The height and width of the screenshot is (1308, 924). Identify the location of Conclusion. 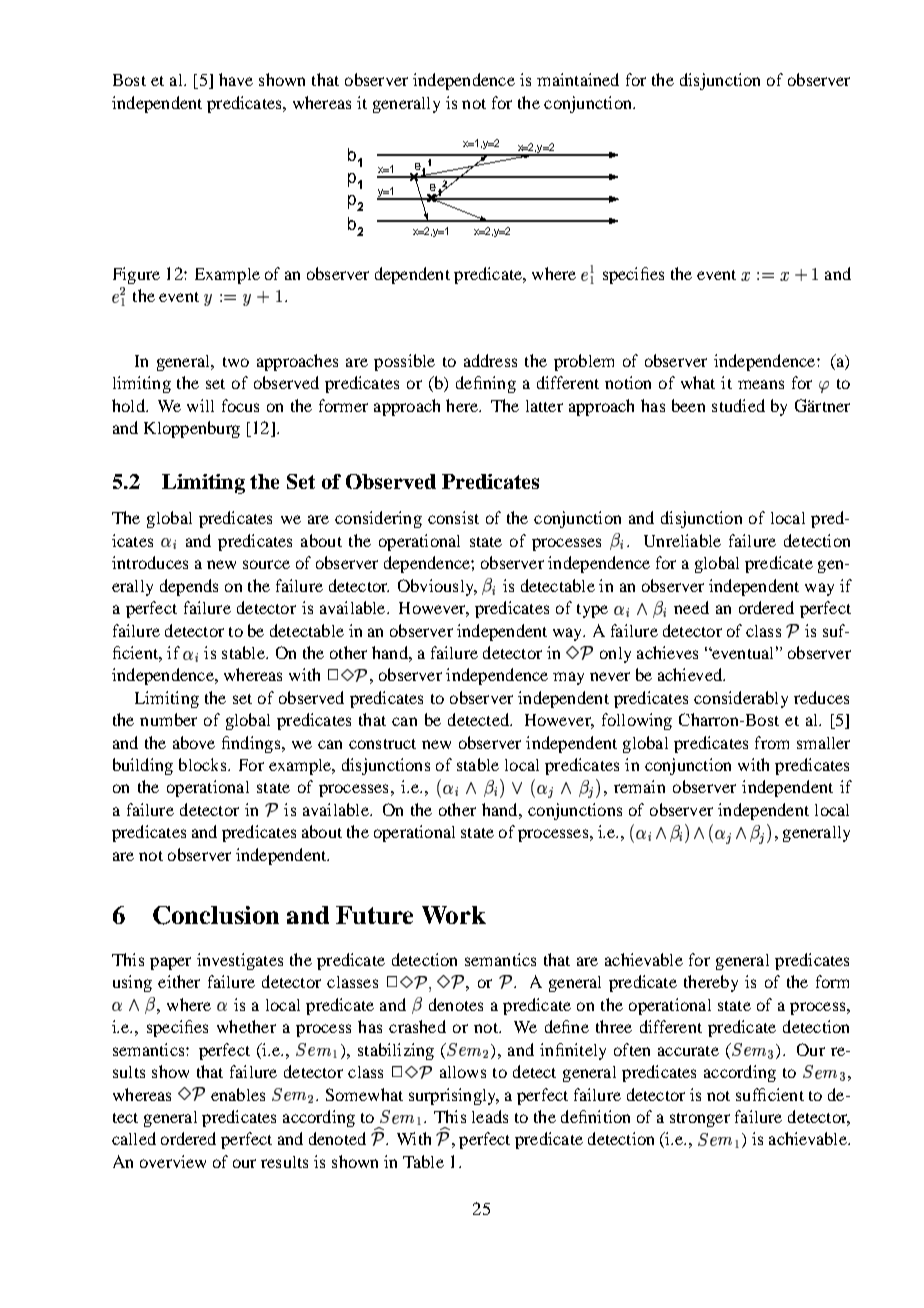
(216, 915).
